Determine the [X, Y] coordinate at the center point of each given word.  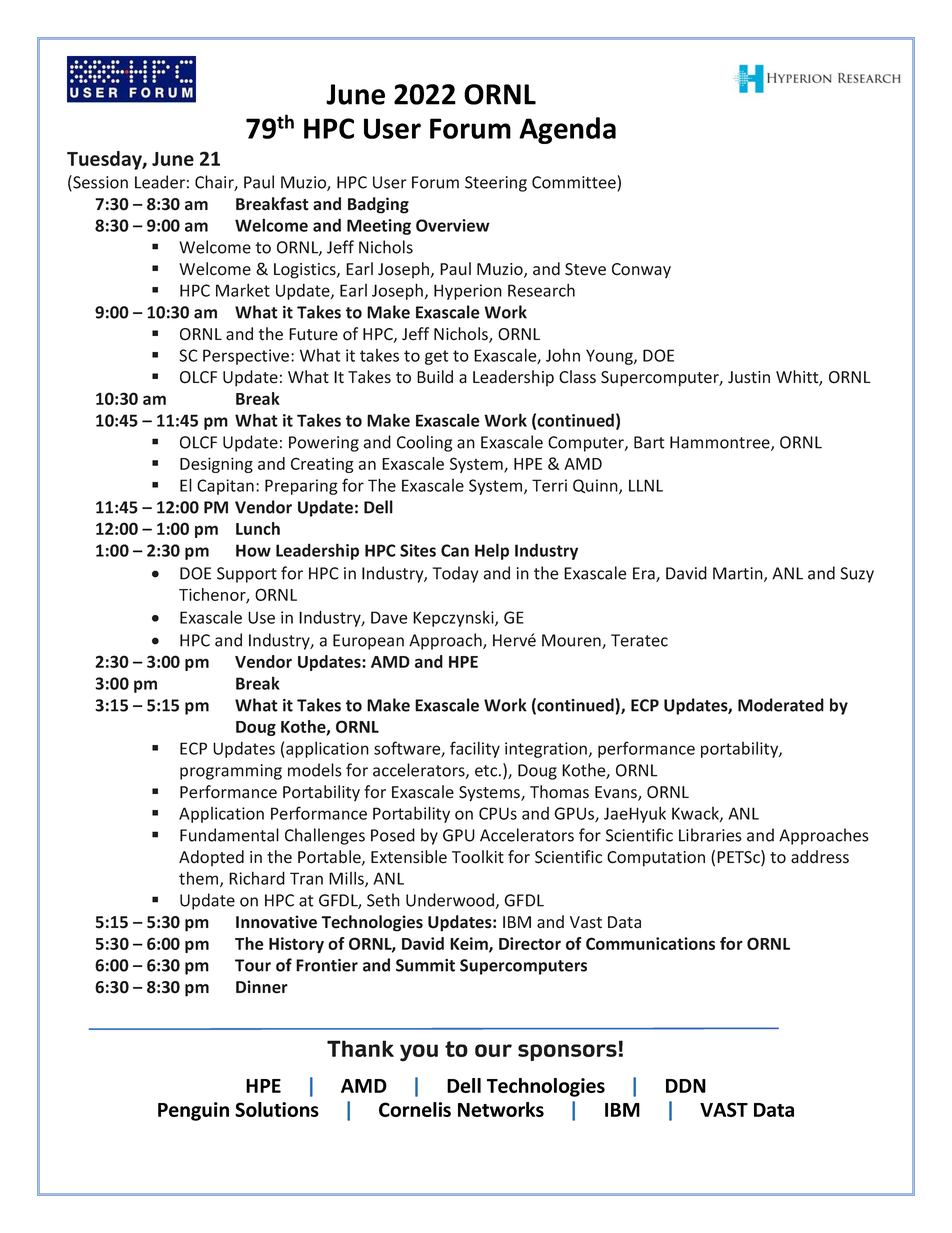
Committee [575, 182]
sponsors [567, 1052]
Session [99, 183]
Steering [496, 184]
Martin [739, 574]
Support [247, 575]
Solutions [277, 1109]
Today [456, 574]
